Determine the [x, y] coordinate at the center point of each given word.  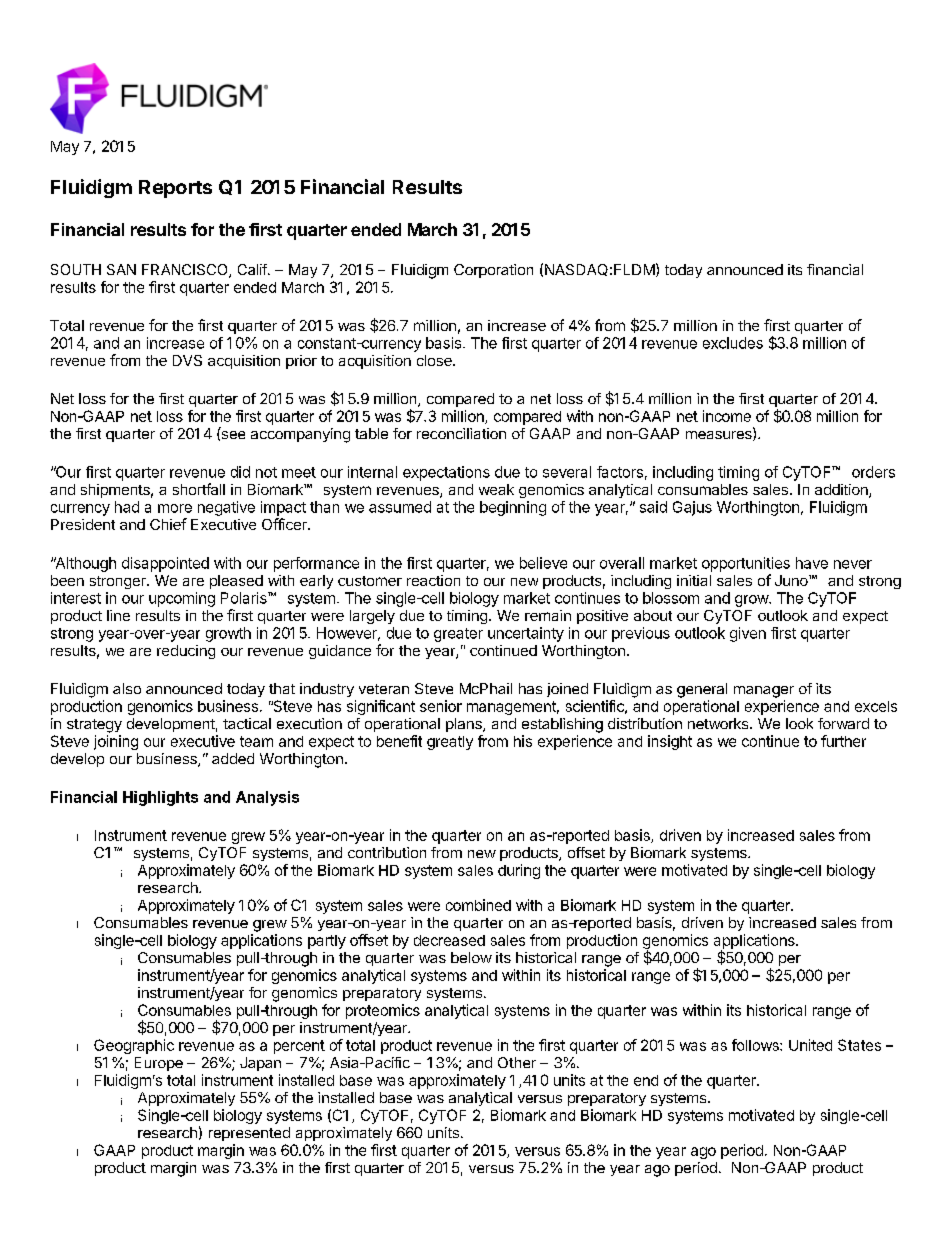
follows [756, 1045]
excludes [733, 343]
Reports [175, 189]
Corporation [493, 271]
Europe [159, 1064]
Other [517, 1062]
